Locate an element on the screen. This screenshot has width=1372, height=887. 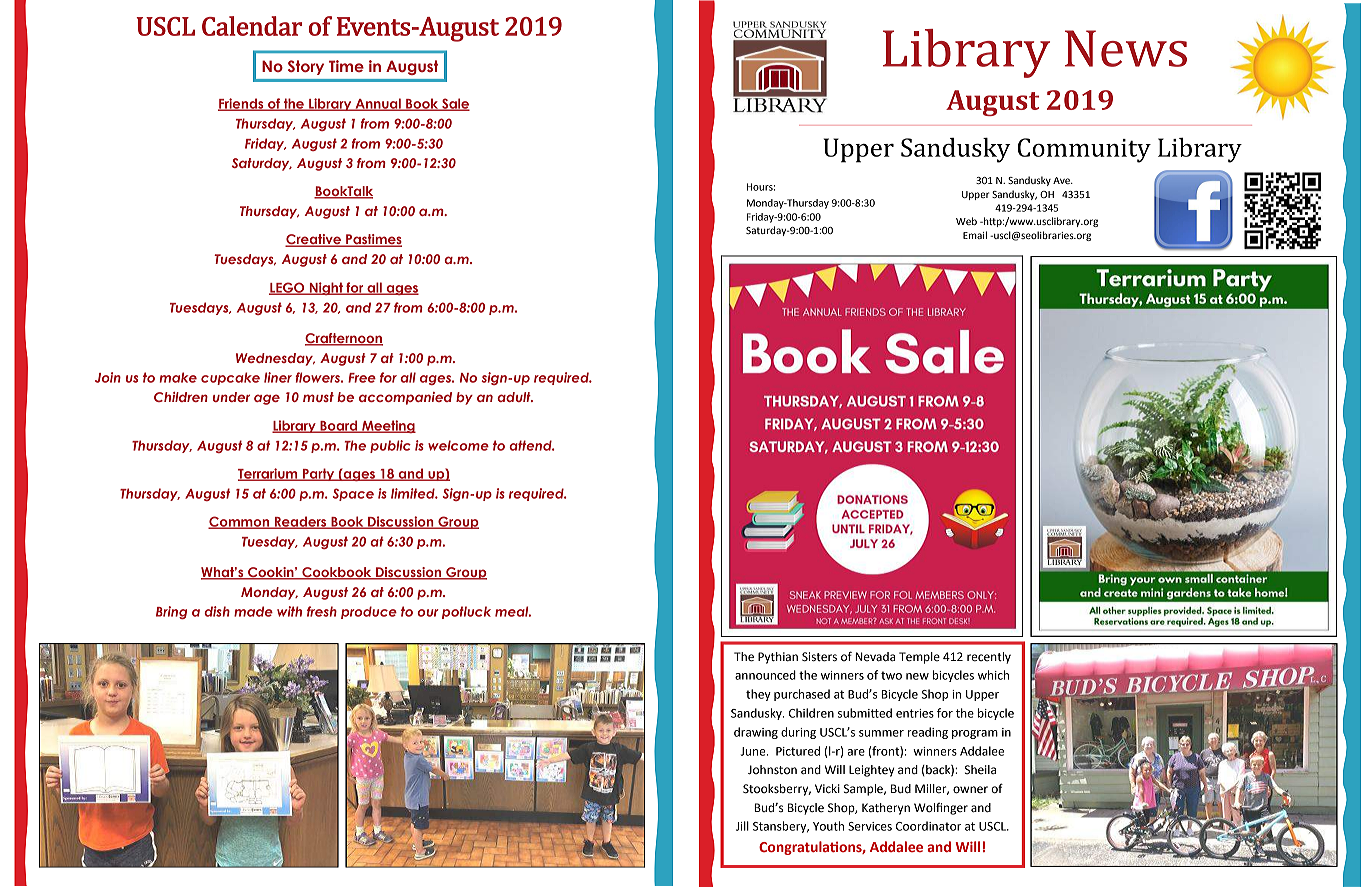
Email is located at coordinates (975, 235).
